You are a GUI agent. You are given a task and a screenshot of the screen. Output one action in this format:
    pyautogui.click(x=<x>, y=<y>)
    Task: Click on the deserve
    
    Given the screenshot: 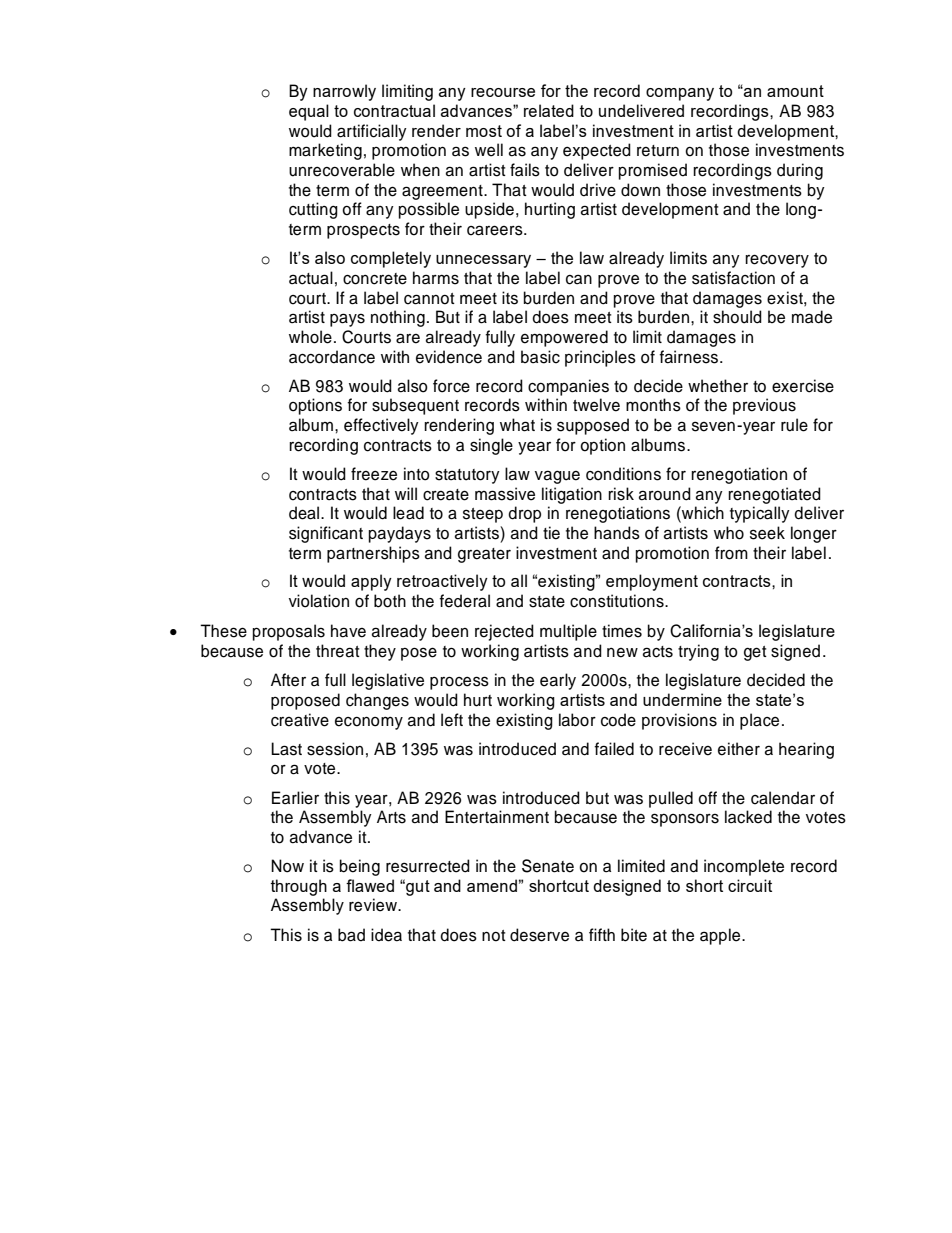 What is the action you would take?
    pyautogui.click(x=539, y=935)
